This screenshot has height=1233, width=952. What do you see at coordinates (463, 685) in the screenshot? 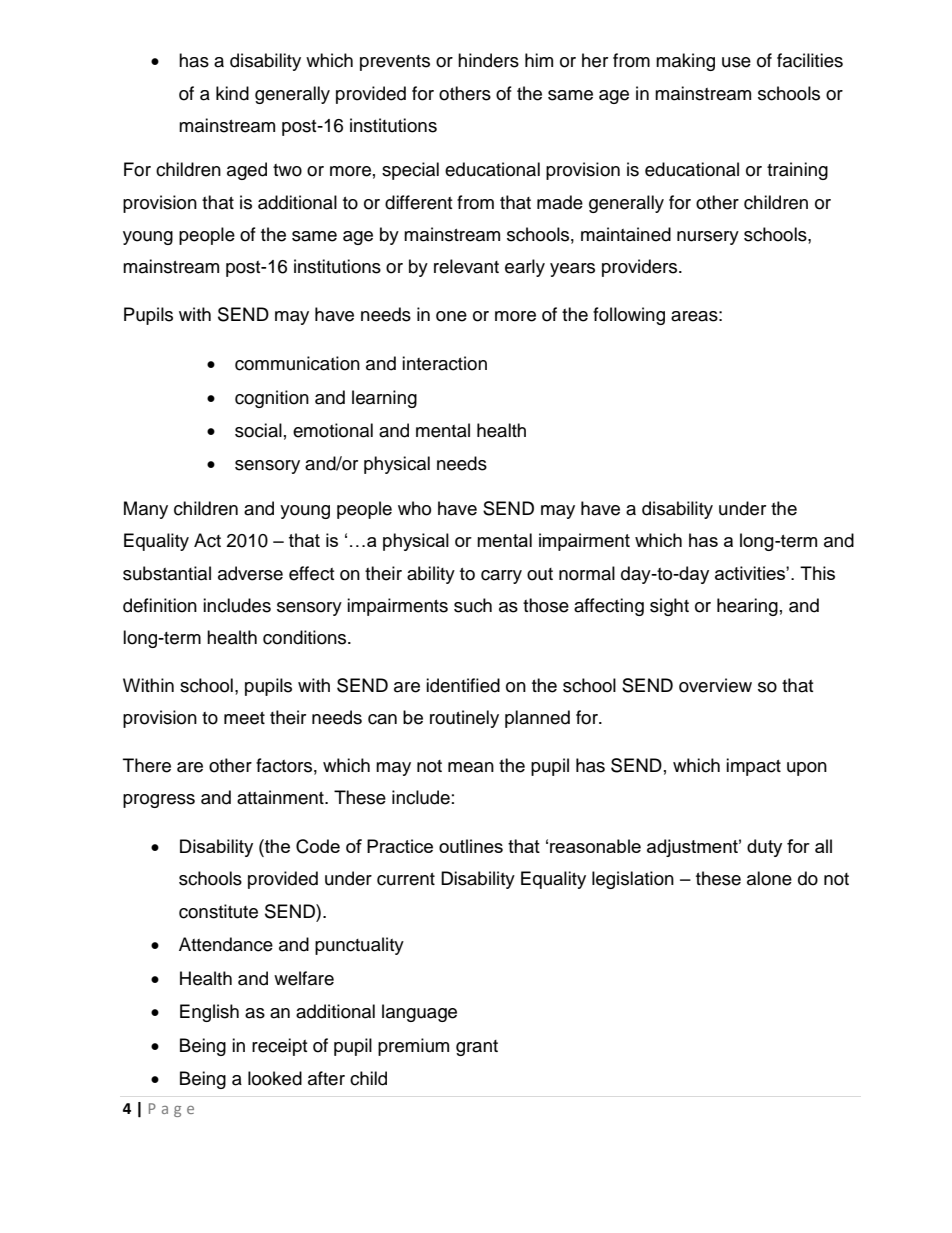
I see `identified` at bounding box center [463, 685].
